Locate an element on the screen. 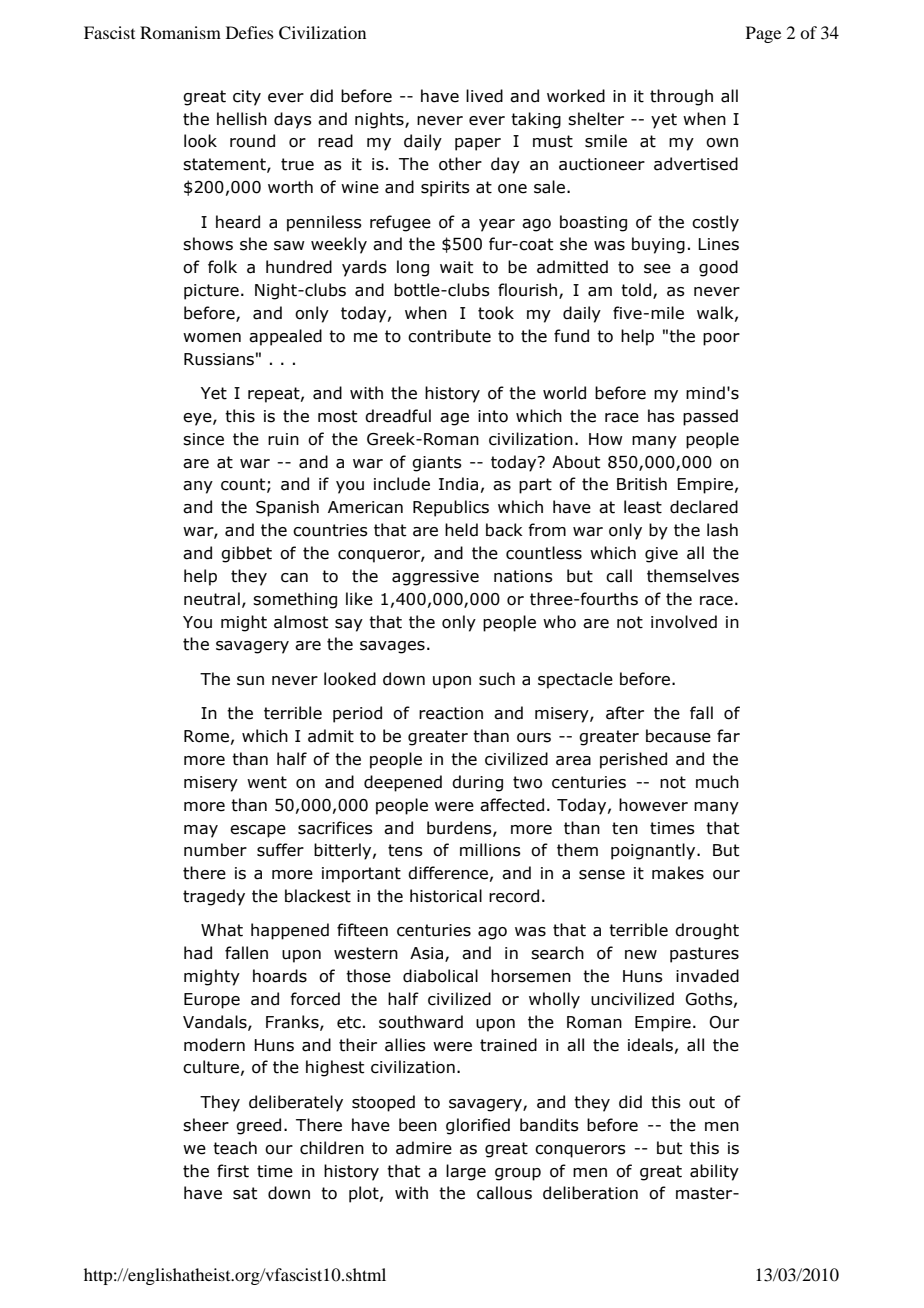  involved is located at coordinates (684, 622).
